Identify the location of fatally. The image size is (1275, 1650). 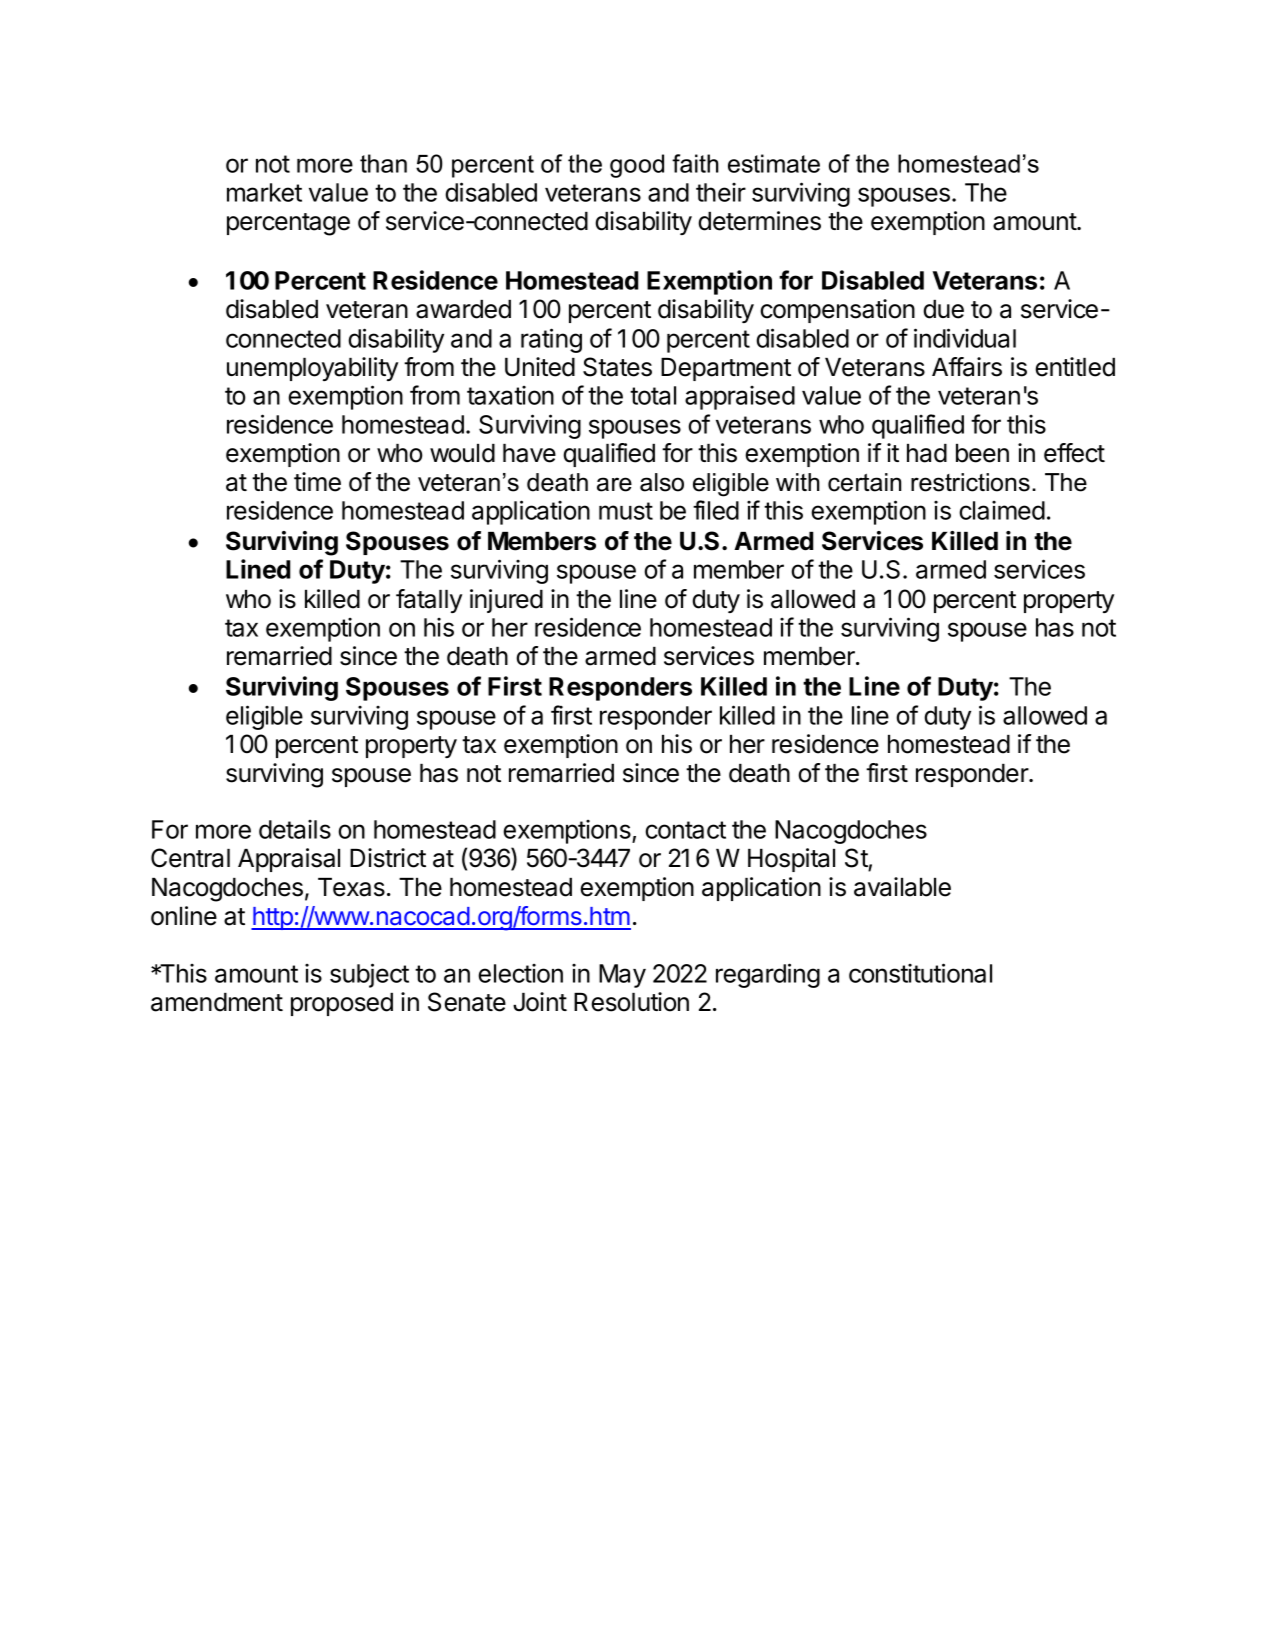
(429, 601).
